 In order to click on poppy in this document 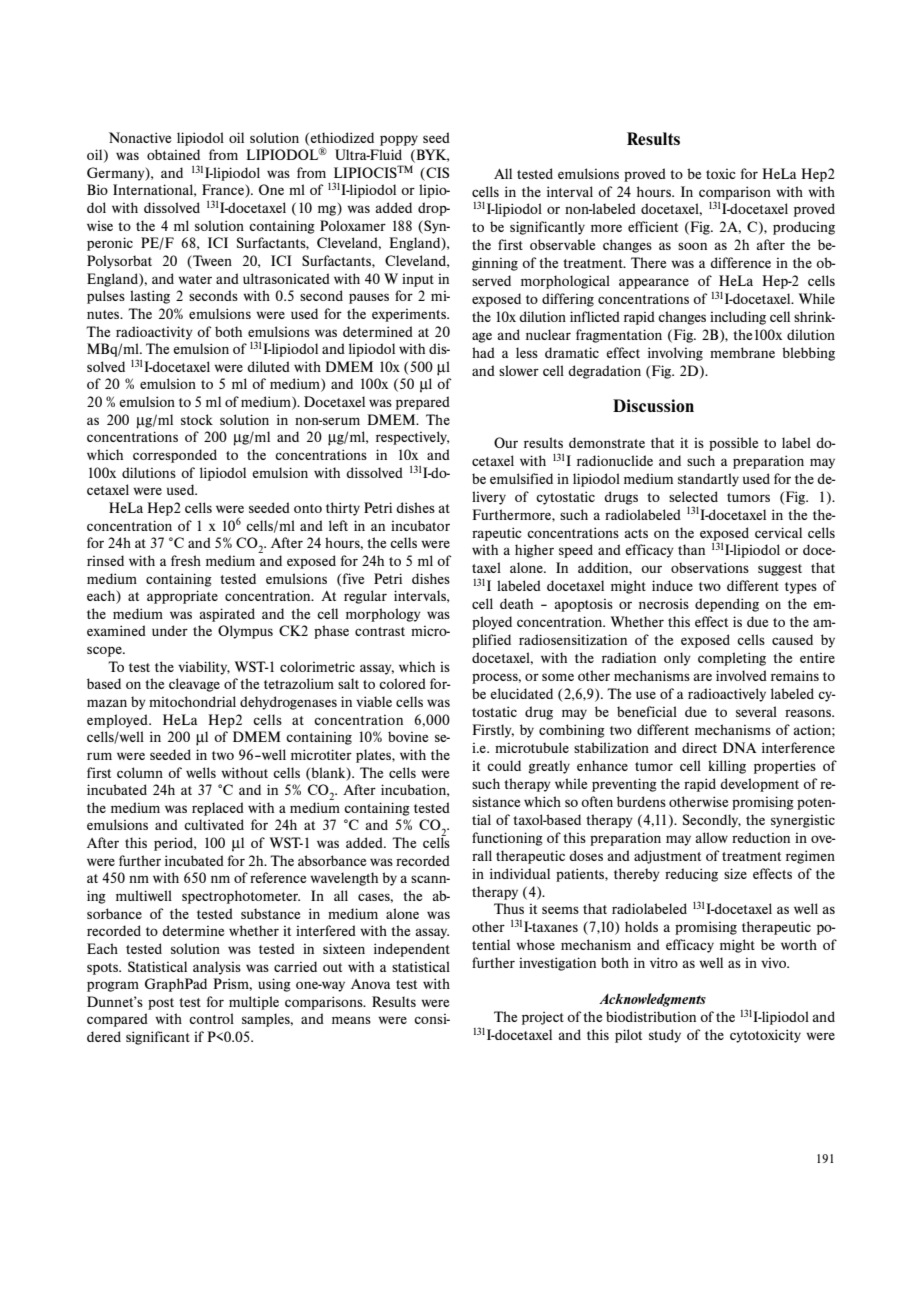, I will do `click(399, 140)`.
